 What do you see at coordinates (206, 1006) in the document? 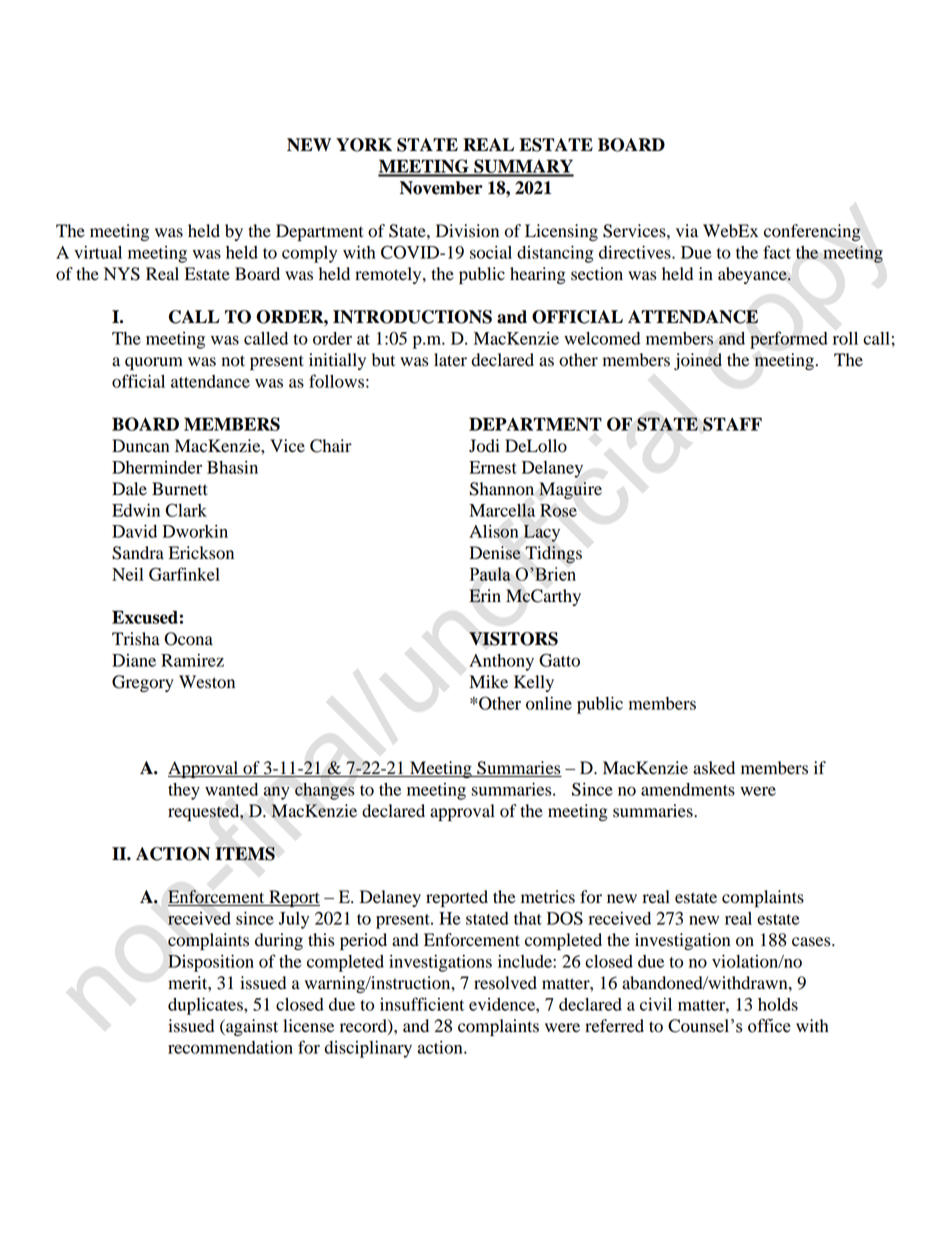
I see `duplicates` at bounding box center [206, 1006].
